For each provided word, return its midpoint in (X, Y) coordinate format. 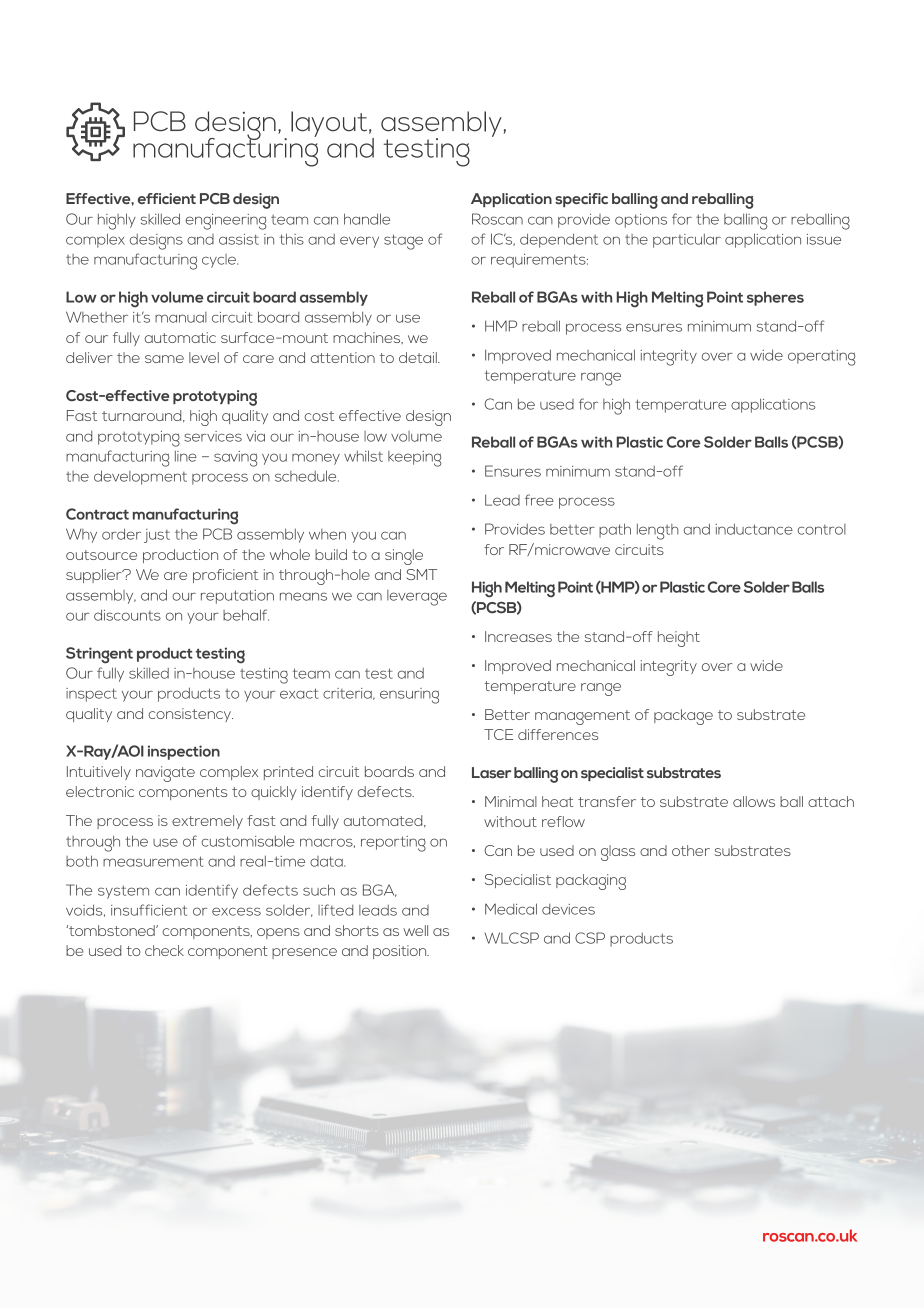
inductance (754, 529)
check (164, 950)
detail (419, 357)
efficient (167, 198)
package (683, 717)
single (404, 557)
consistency (191, 715)
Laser (491, 773)
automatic (180, 337)
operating (821, 358)
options (641, 221)
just (157, 536)
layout (329, 124)
